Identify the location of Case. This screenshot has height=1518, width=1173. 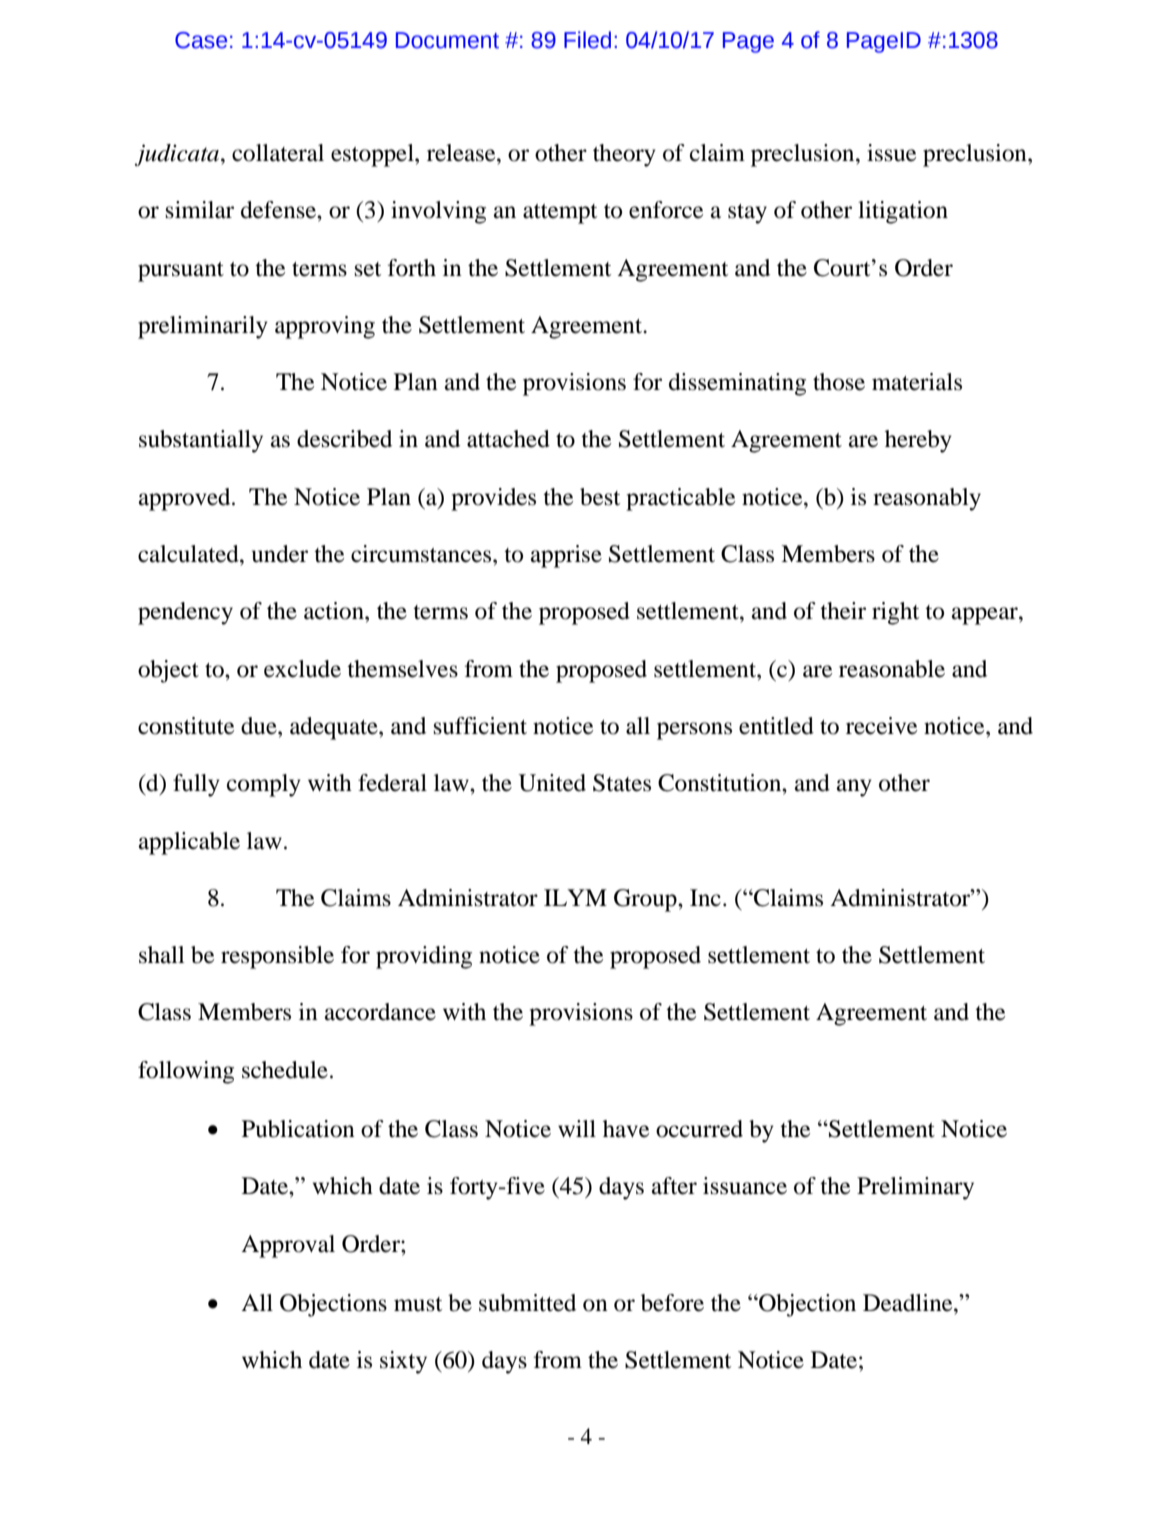
(201, 40).
